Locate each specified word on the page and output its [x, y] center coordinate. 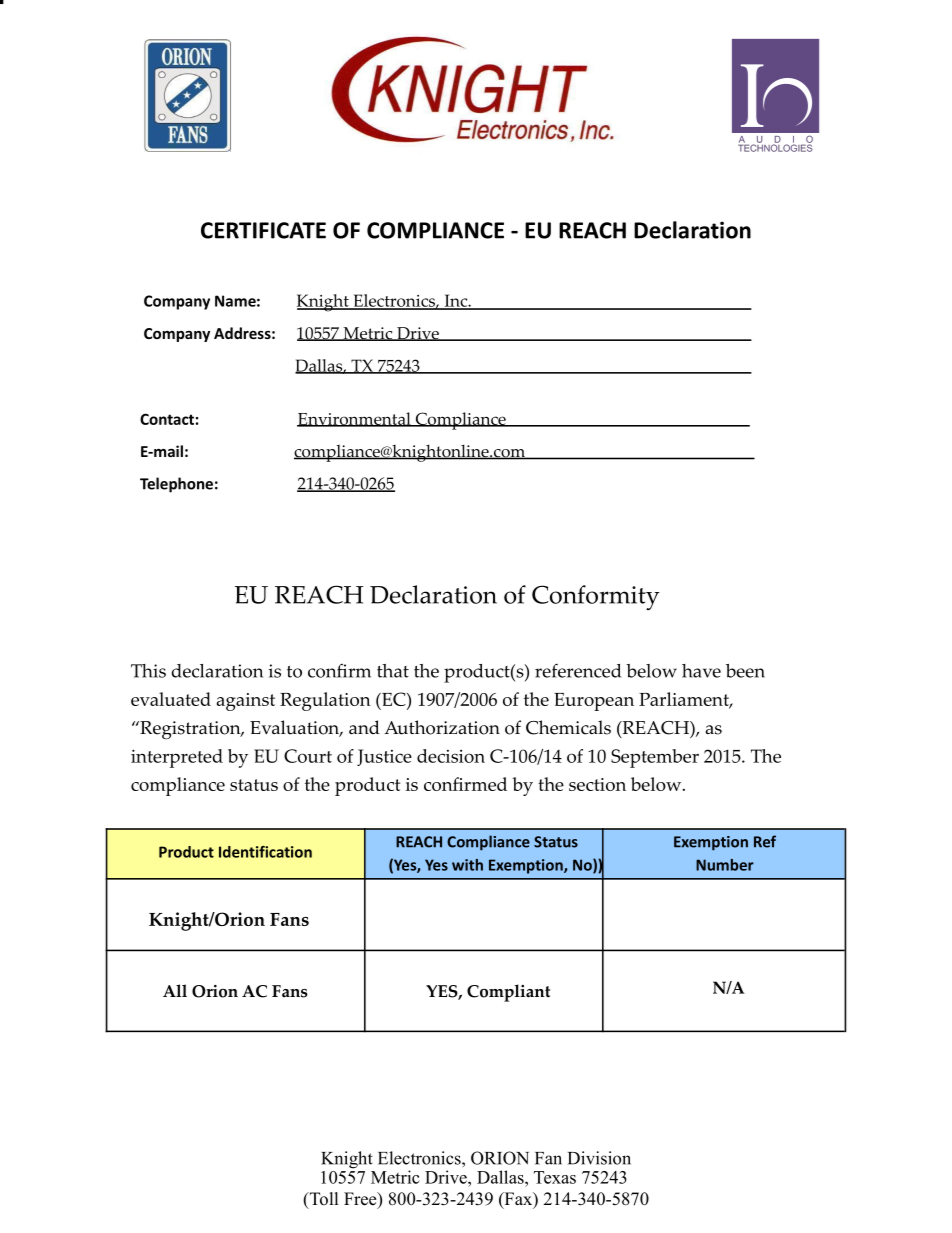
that [393, 671]
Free [361, 1200]
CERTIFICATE [263, 230]
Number [725, 865]
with [467, 865]
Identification [265, 852]
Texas [555, 1177]
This [148, 671]
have [701, 671]
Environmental [355, 419]
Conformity [596, 597]
